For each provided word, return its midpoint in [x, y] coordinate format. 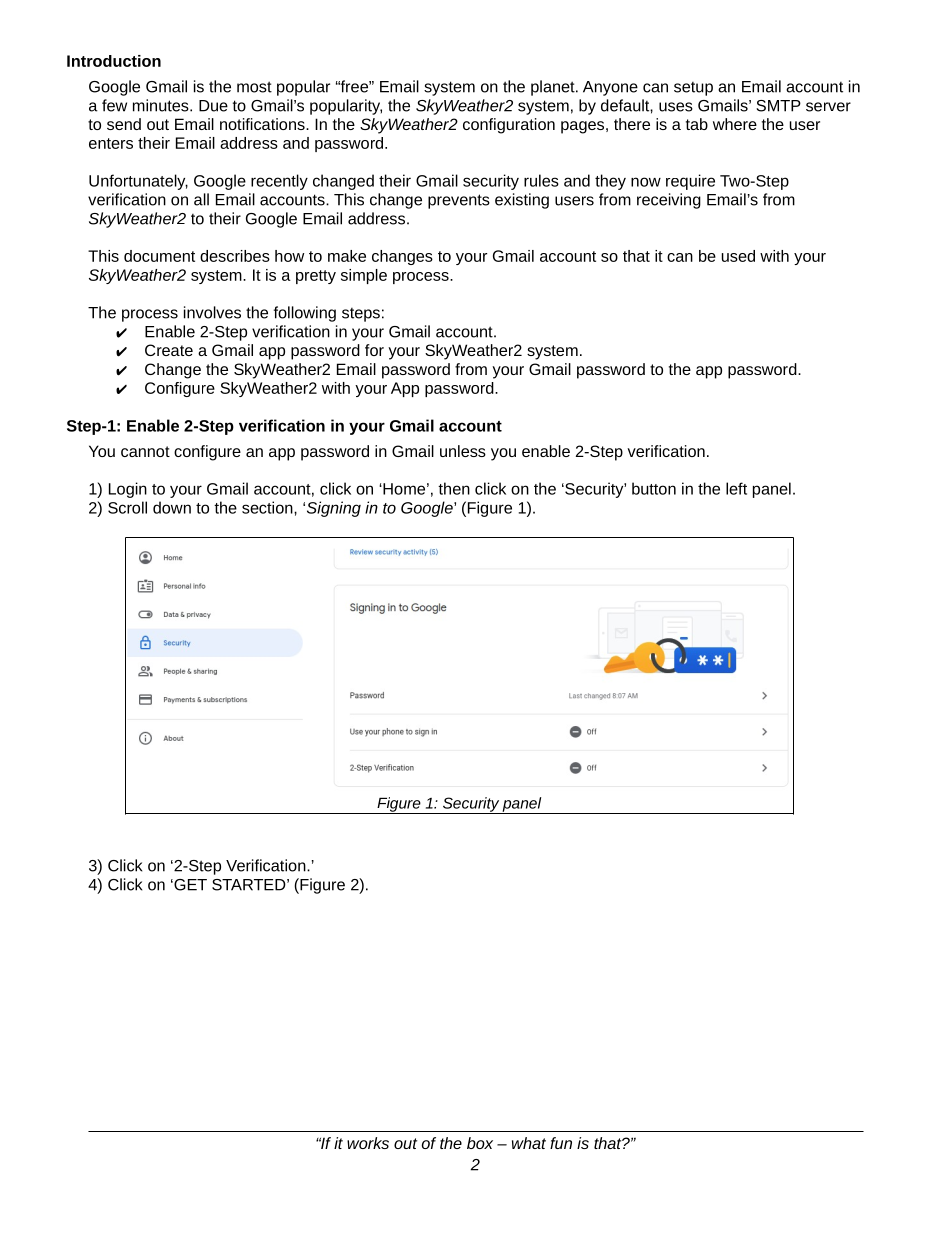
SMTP [778, 106]
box [480, 1143]
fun [561, 1143]
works [368, 1143]
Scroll [127, 507]
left [736, 488]
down [172, 507]
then [454, 488]
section [268, 507]
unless [463, 451]
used [738, 256]
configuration [509, 126]
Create [169, 350]
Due [213, 106]
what [529, 1143]
